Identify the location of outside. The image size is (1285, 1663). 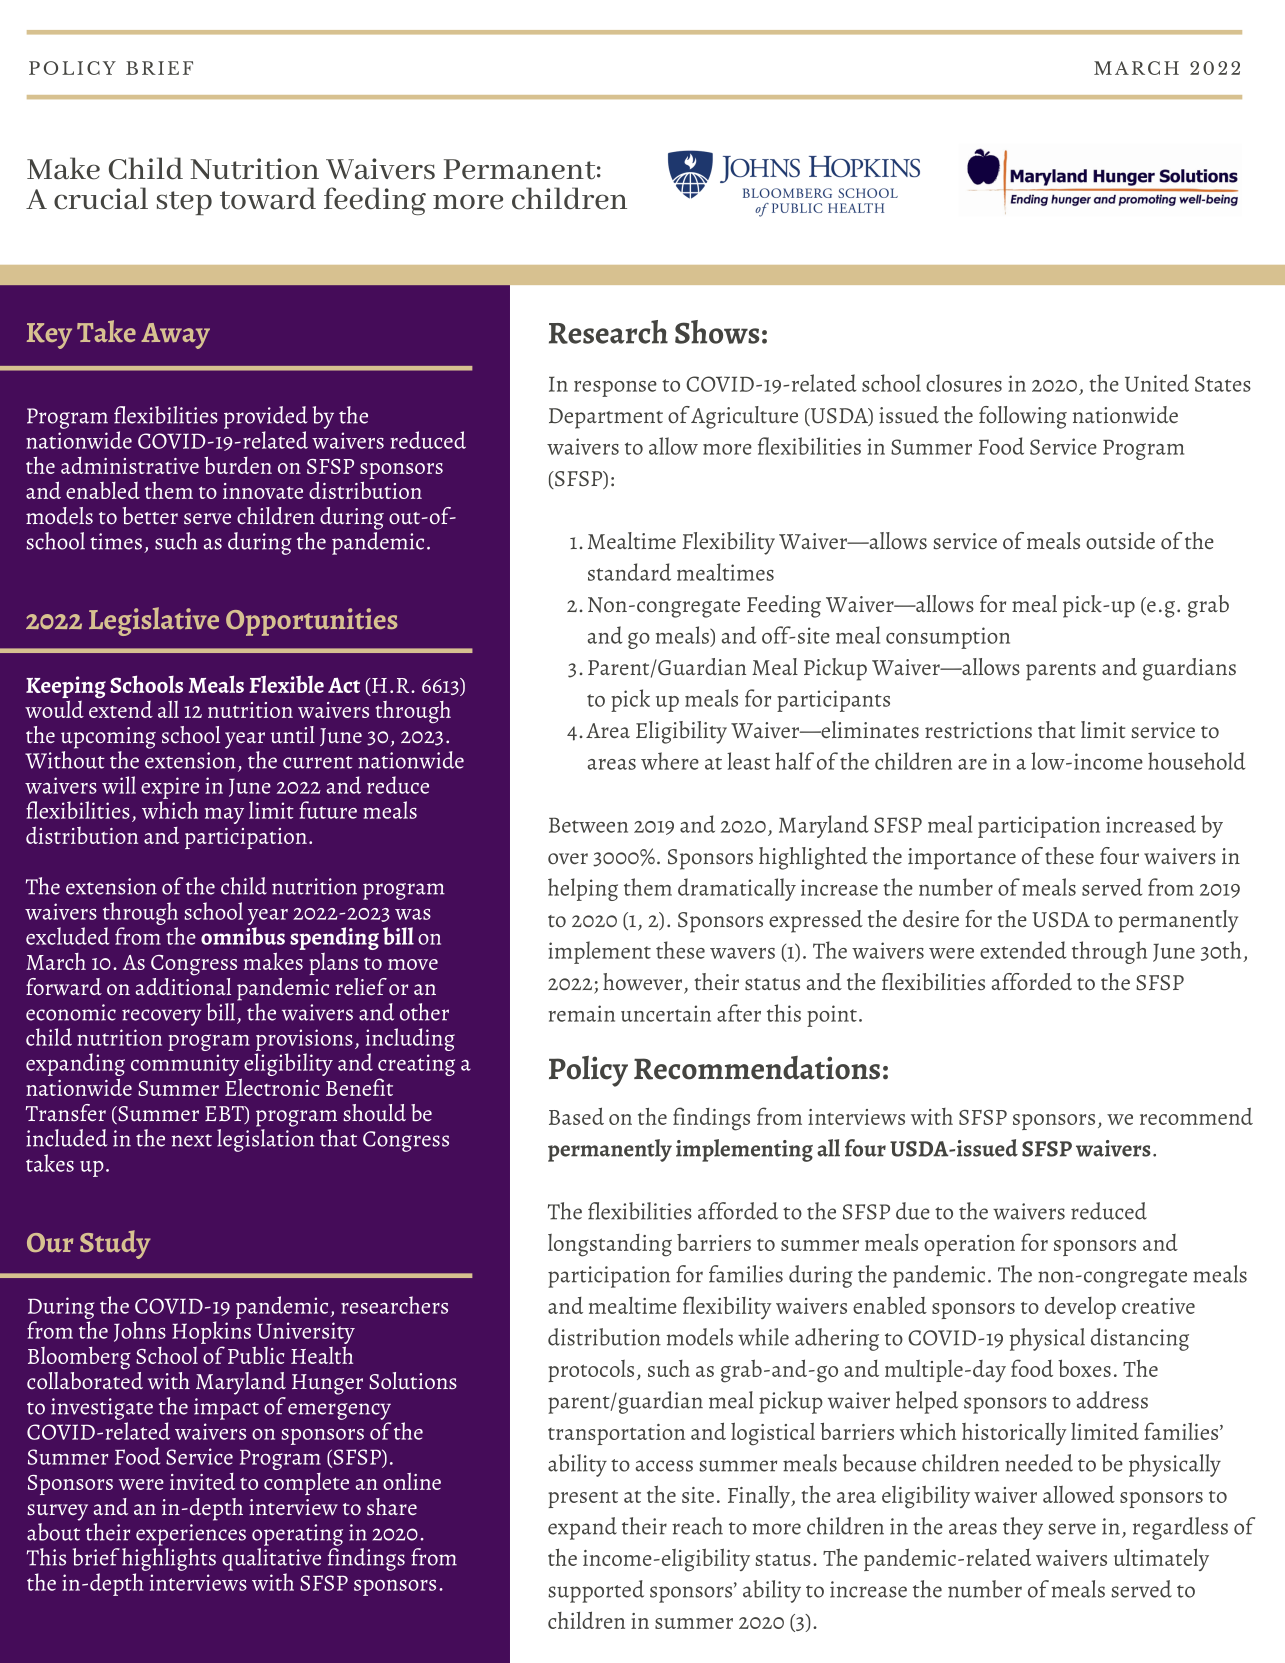
(1120, 541).
